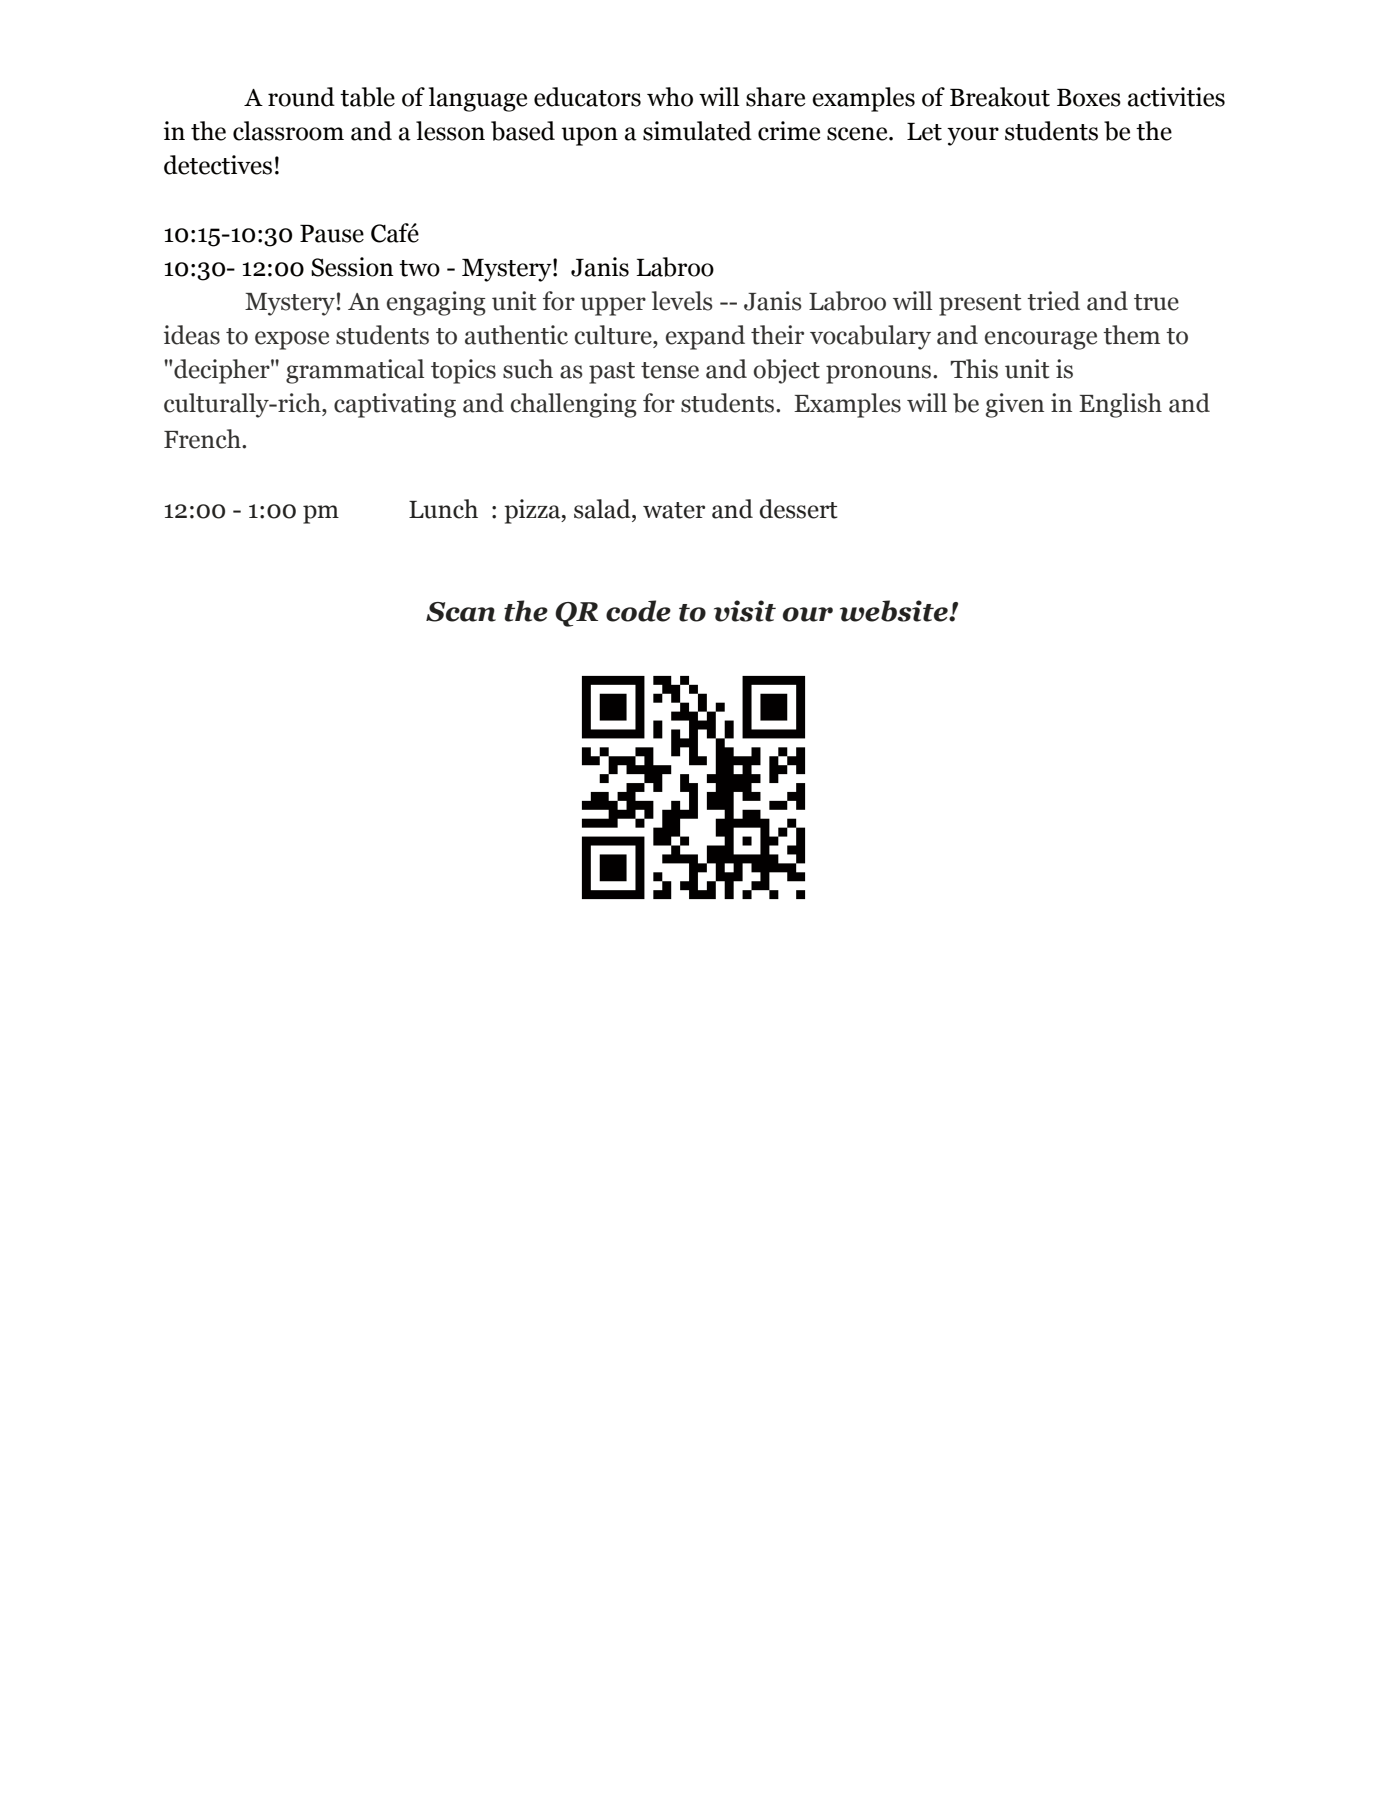  Describe the element at coordinates (1089, 98) in the screenshot. I see `Boxes` at that location.
